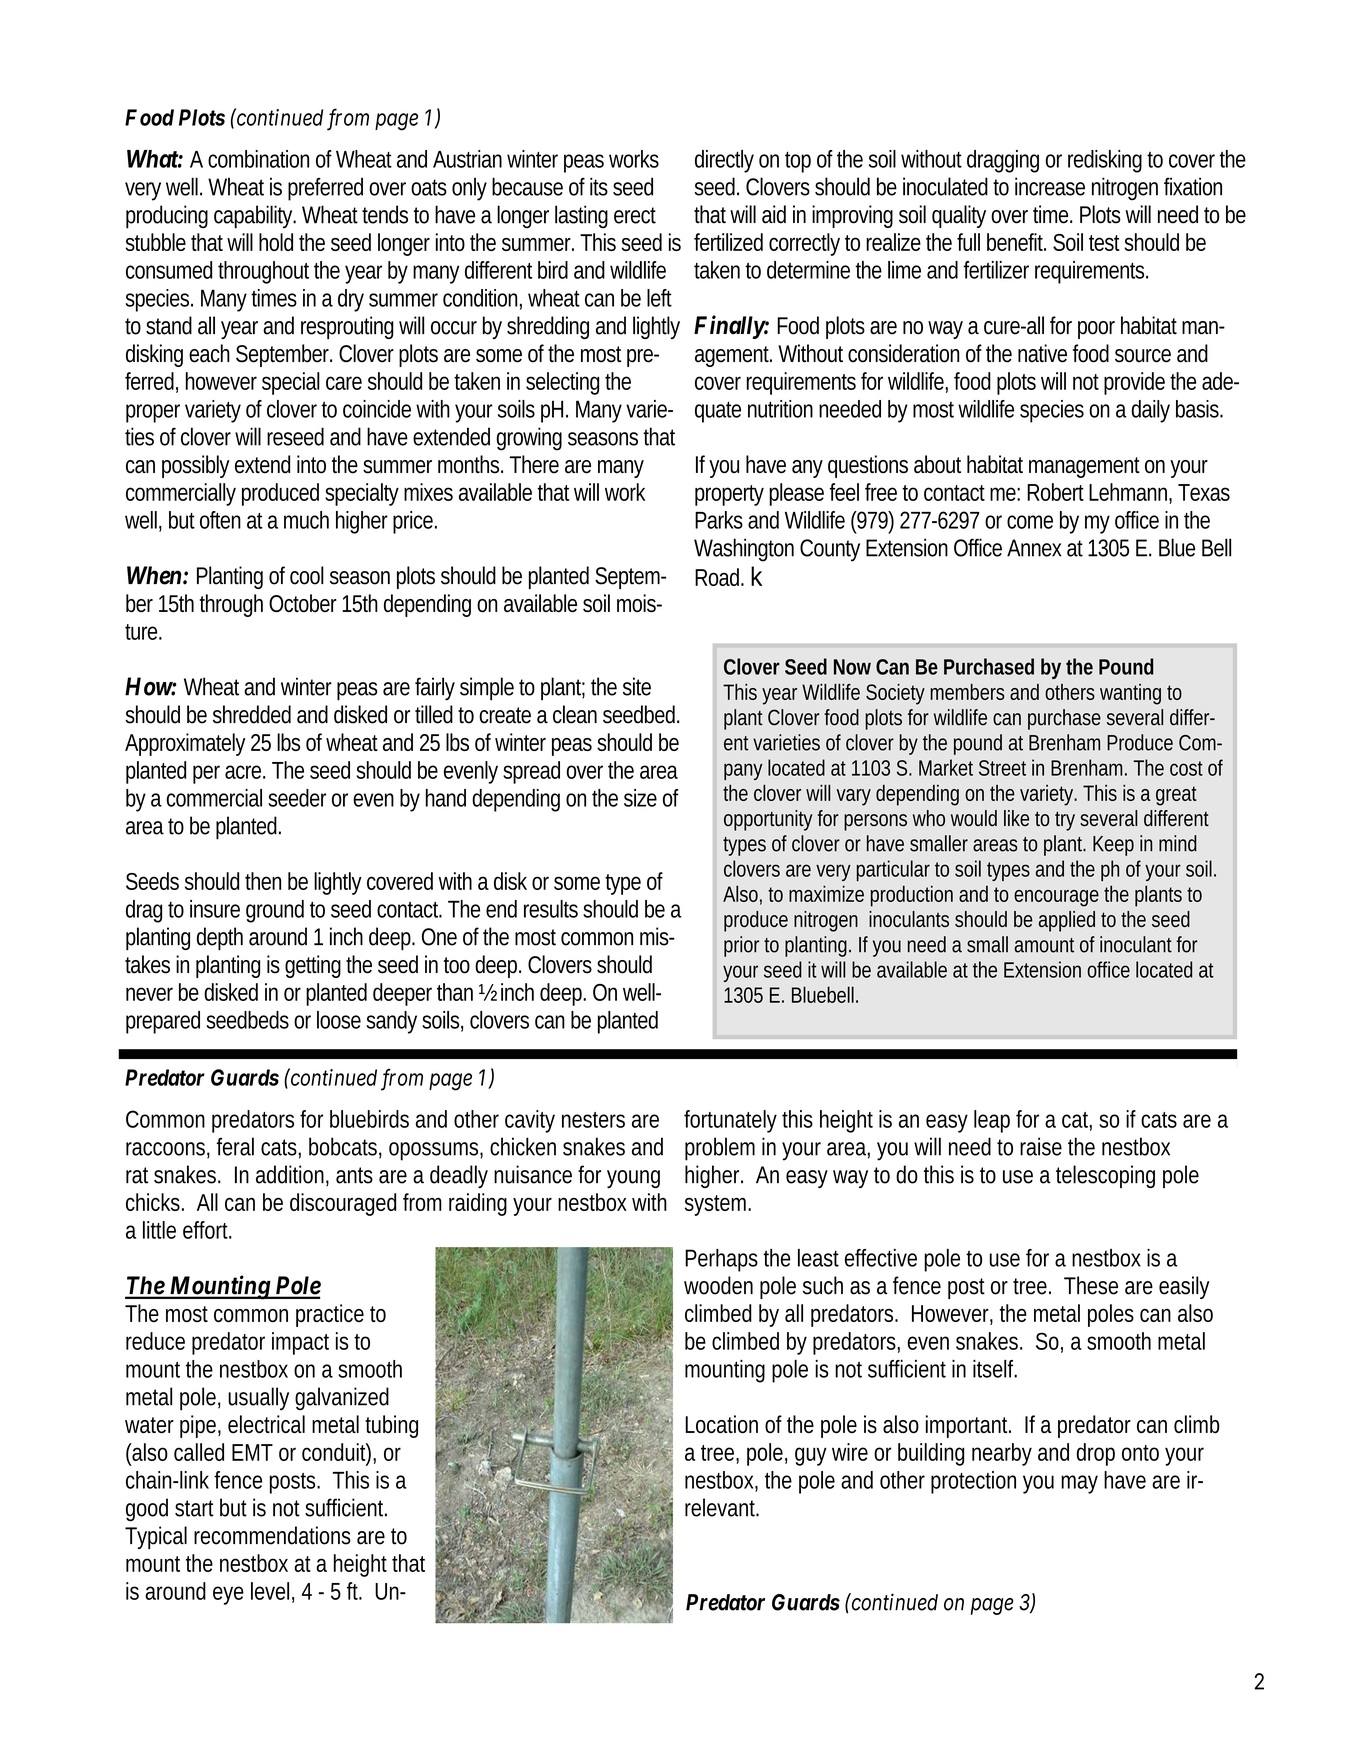 This document has height=1742, width=1346. Describe the element at coordinates (272, 1535) in the document. I see `recommendations` at that location.
